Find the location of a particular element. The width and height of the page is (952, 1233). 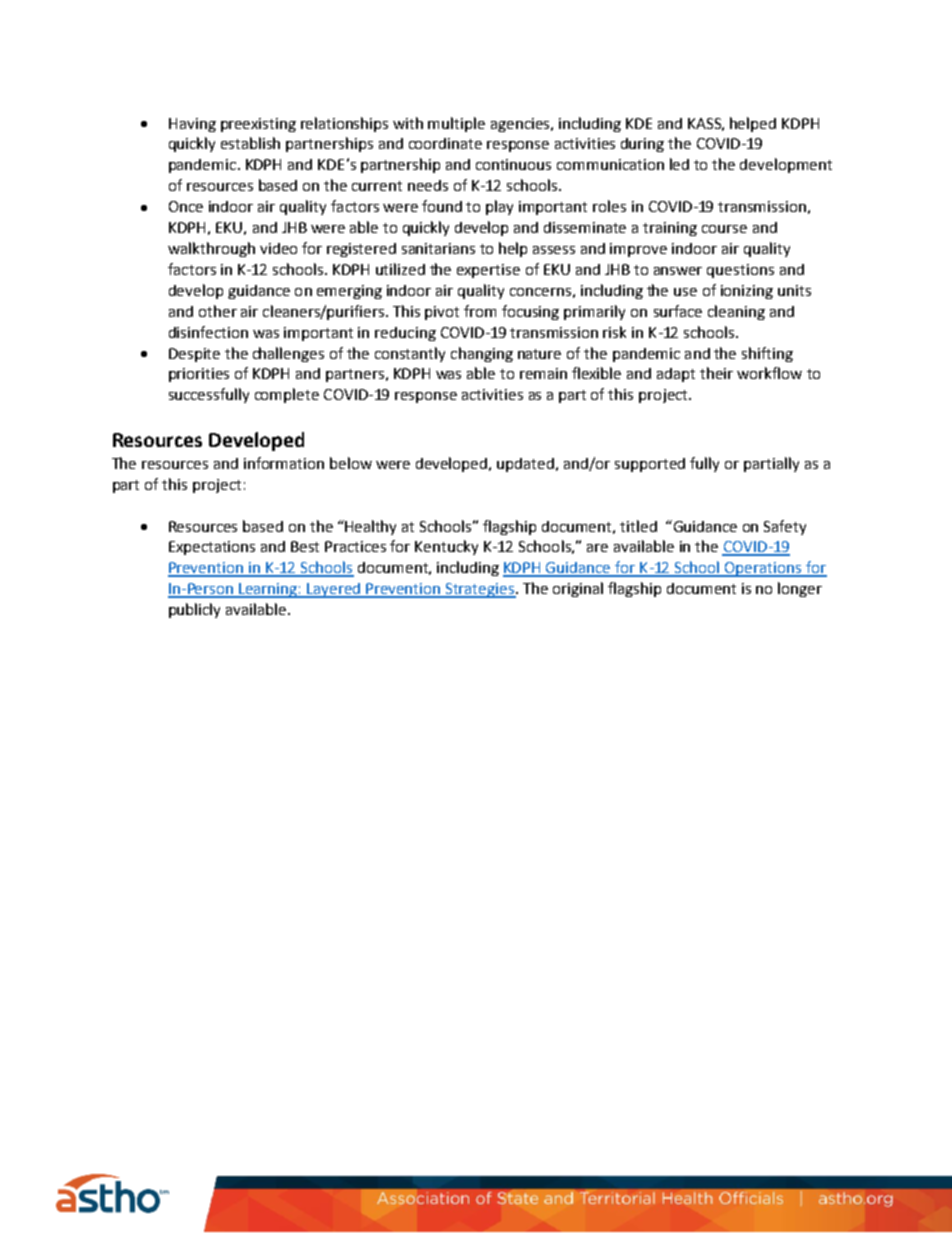

establish is located at coordinates (250, 143).
